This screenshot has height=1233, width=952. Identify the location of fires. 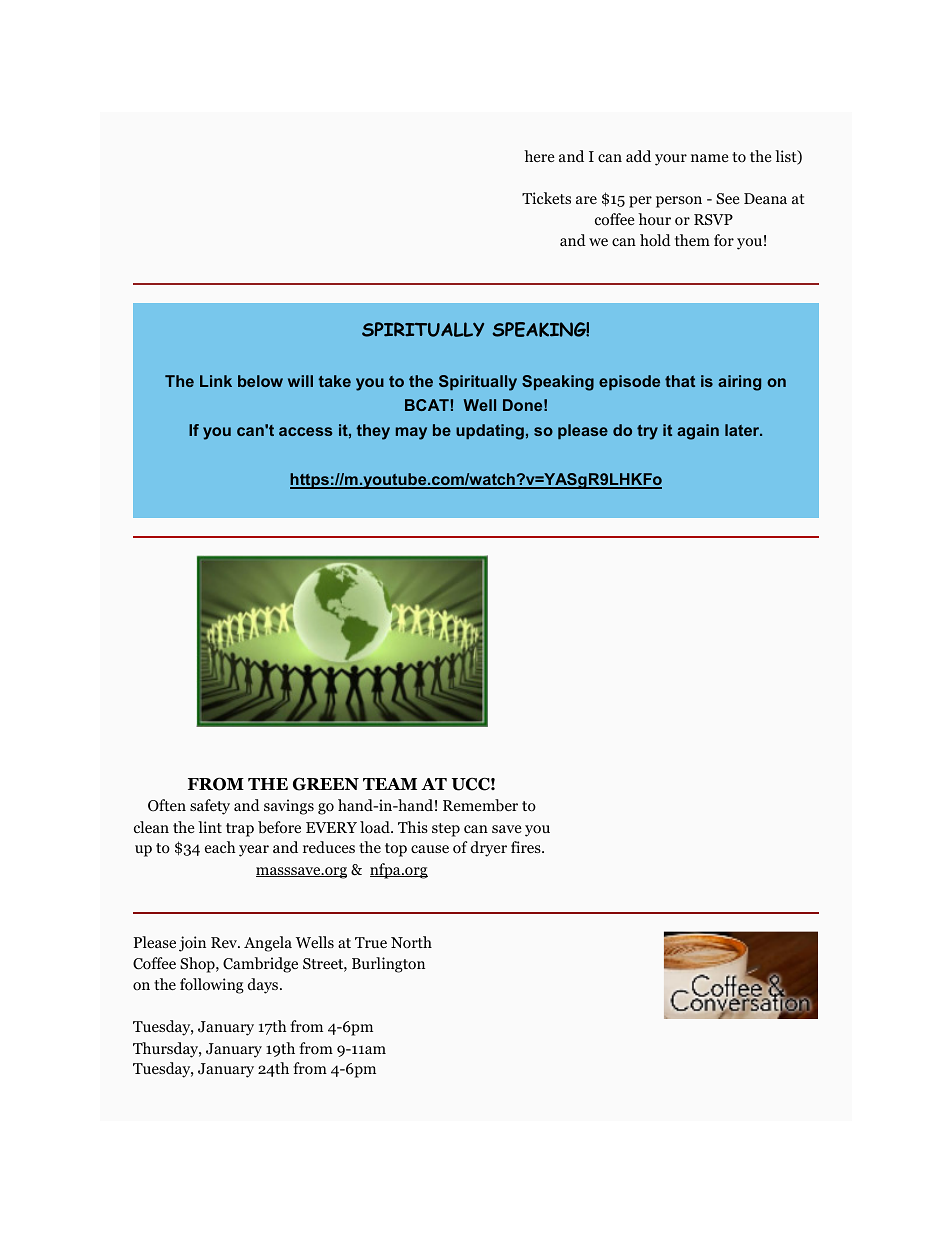
(527, 847).
